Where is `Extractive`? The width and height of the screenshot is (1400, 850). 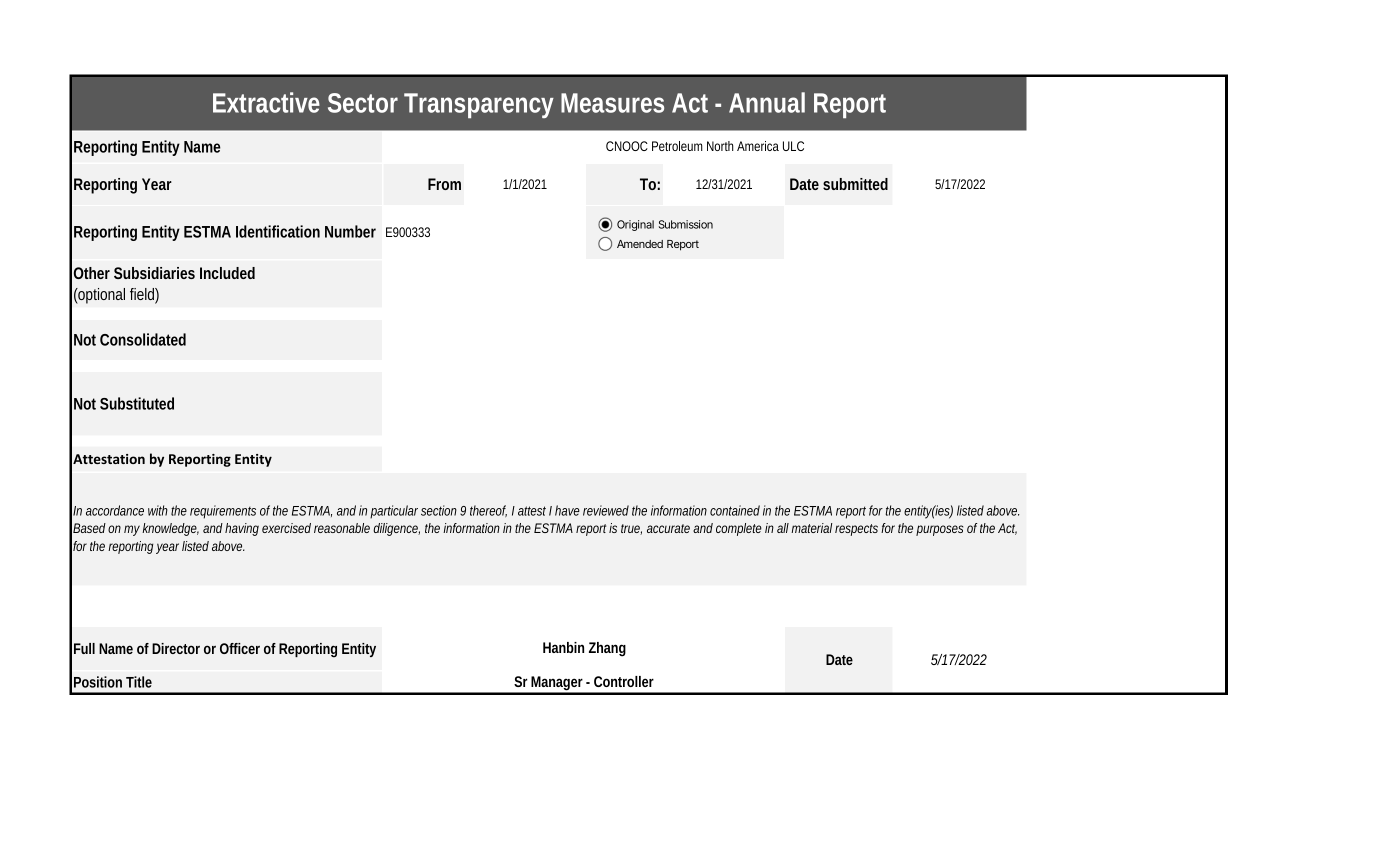 Extractive is located at coordinates (266, 102).
